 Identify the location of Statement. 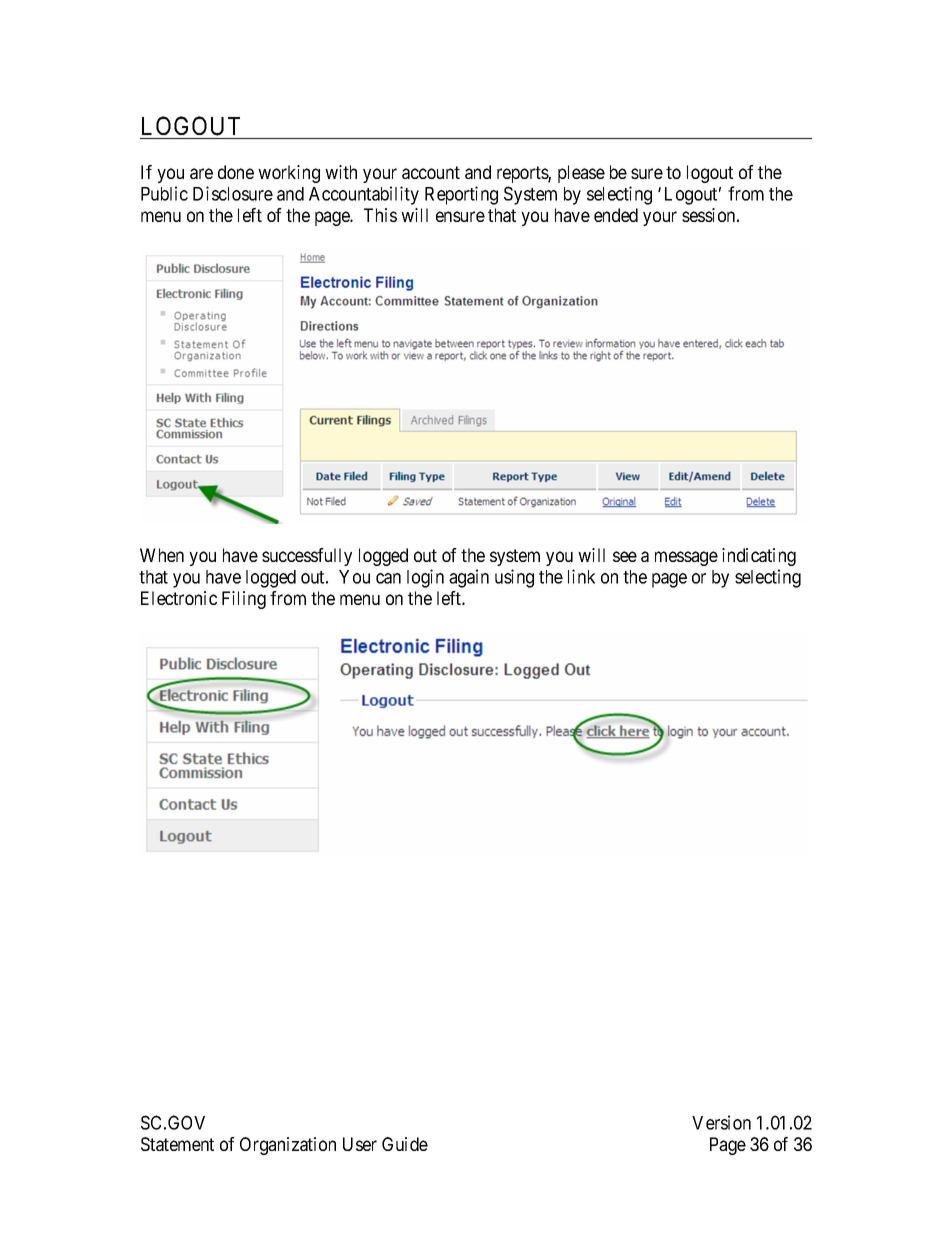
(177, 1144).
